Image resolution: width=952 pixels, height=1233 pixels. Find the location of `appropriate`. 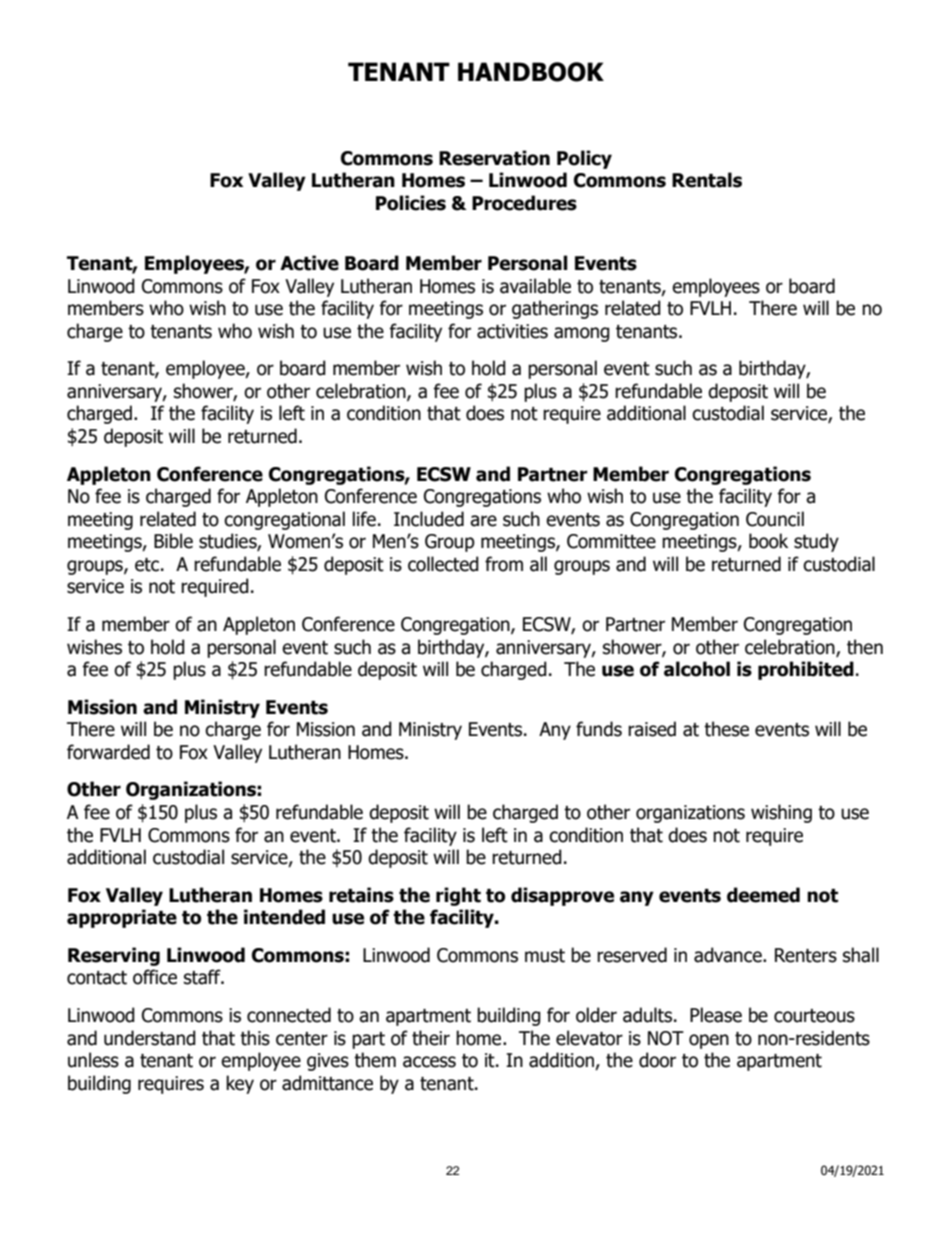

appropriate is located at coordinates (122, 918).
